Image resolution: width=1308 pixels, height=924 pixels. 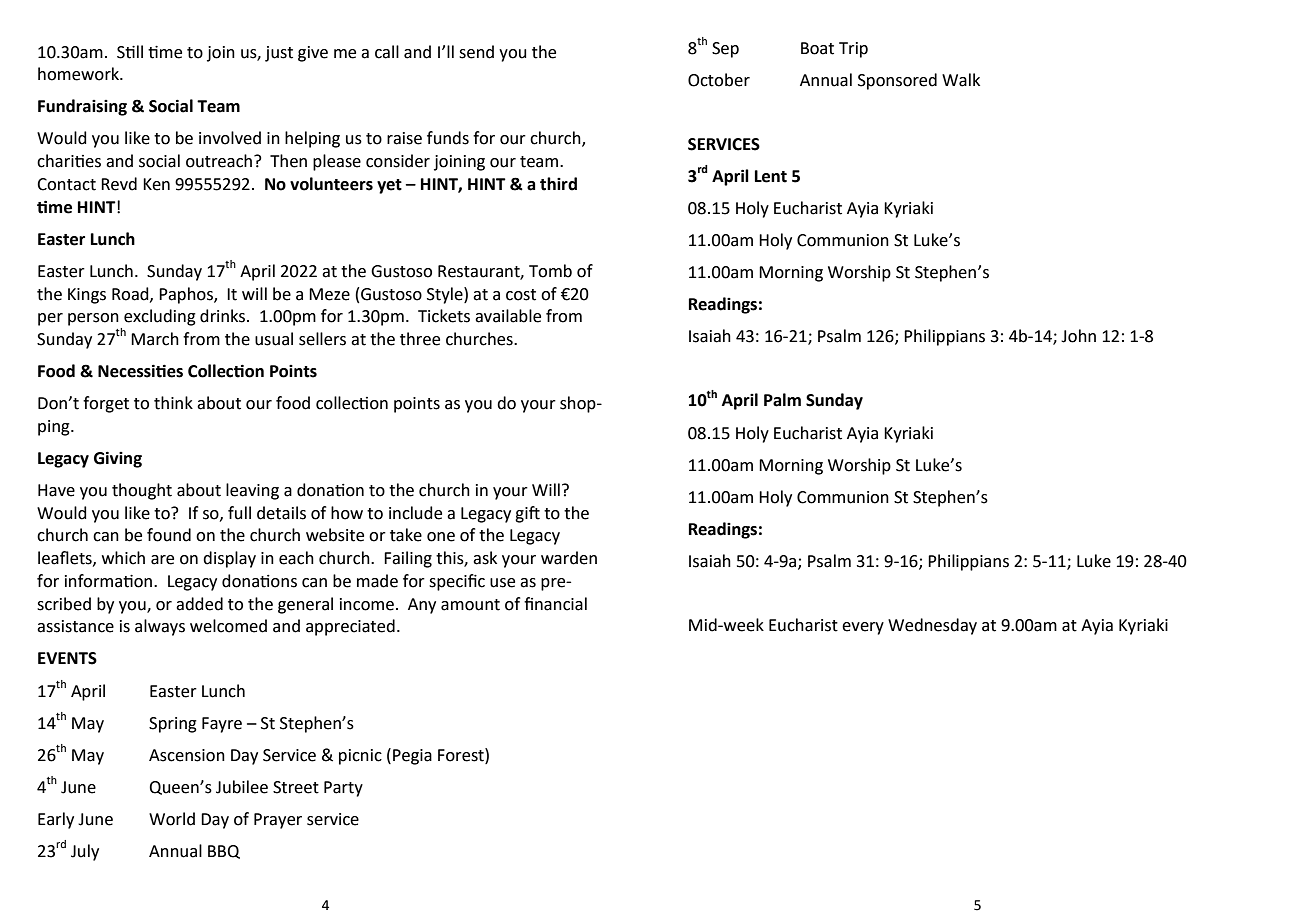 I want to click on Tomb, so click(x=550, y=271).
